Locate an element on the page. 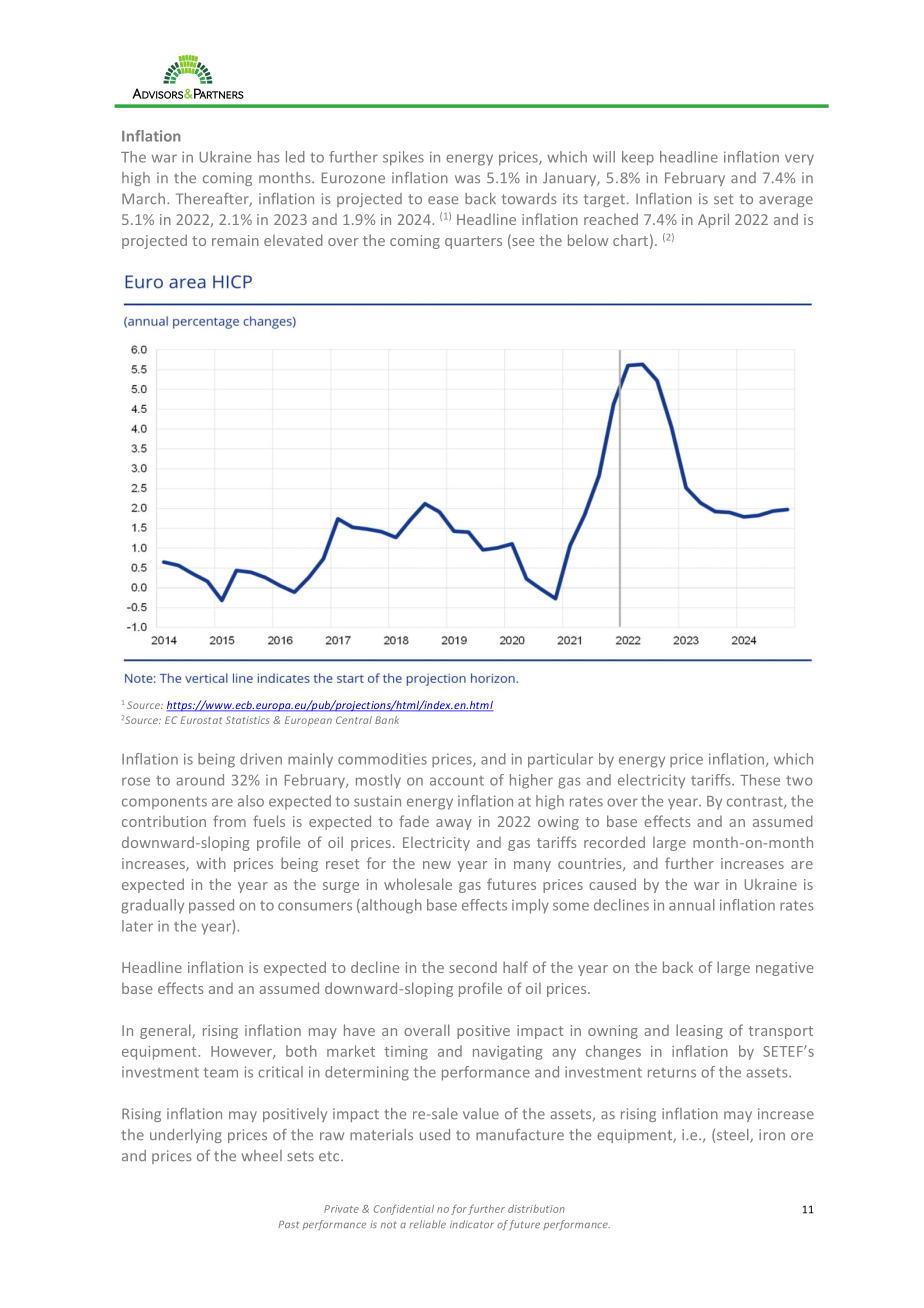 The width and height of the page is (924, 1308). new is located at coordinates (437, 865).
